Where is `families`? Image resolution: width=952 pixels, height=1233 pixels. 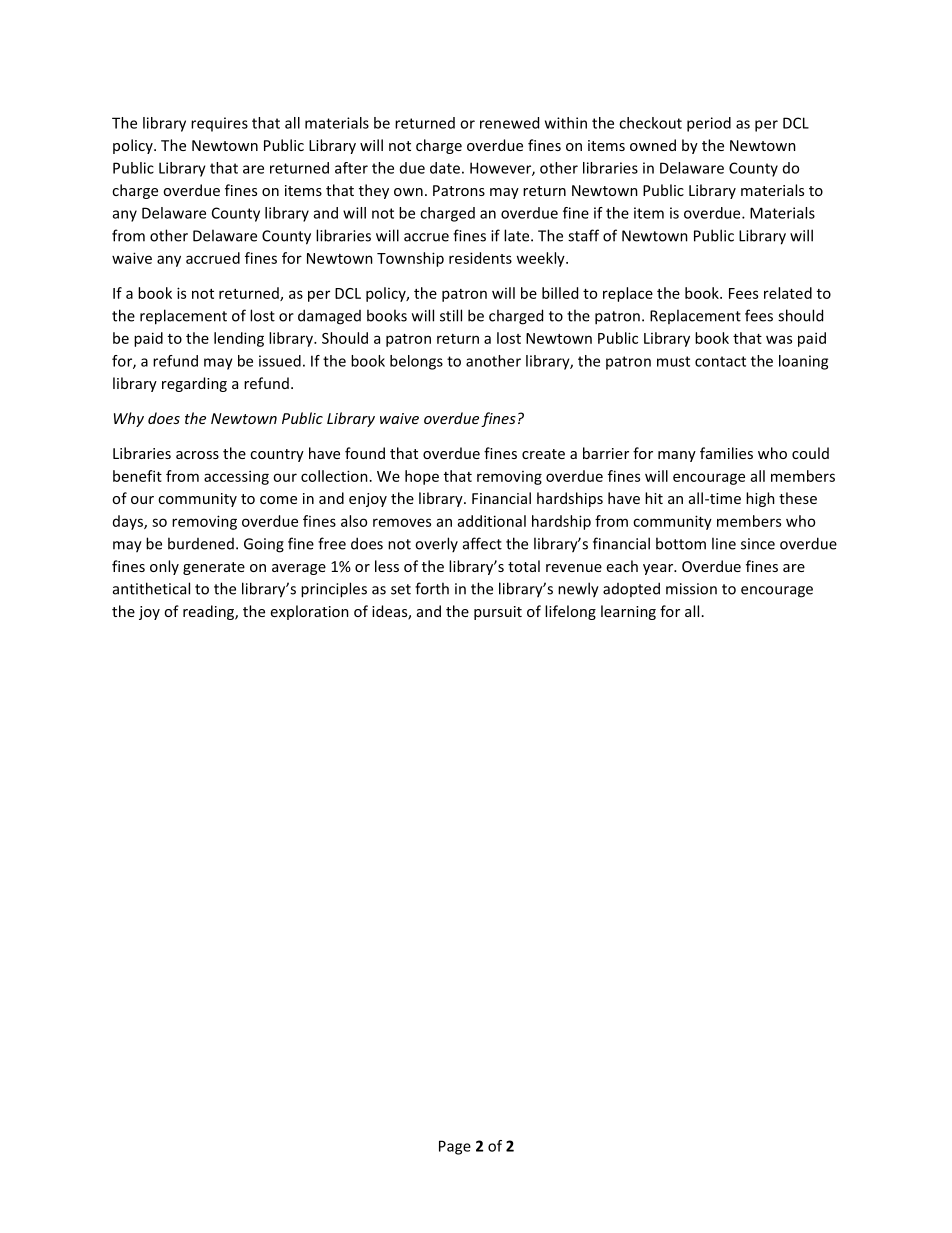
families is located at coordinates (726, 453).
